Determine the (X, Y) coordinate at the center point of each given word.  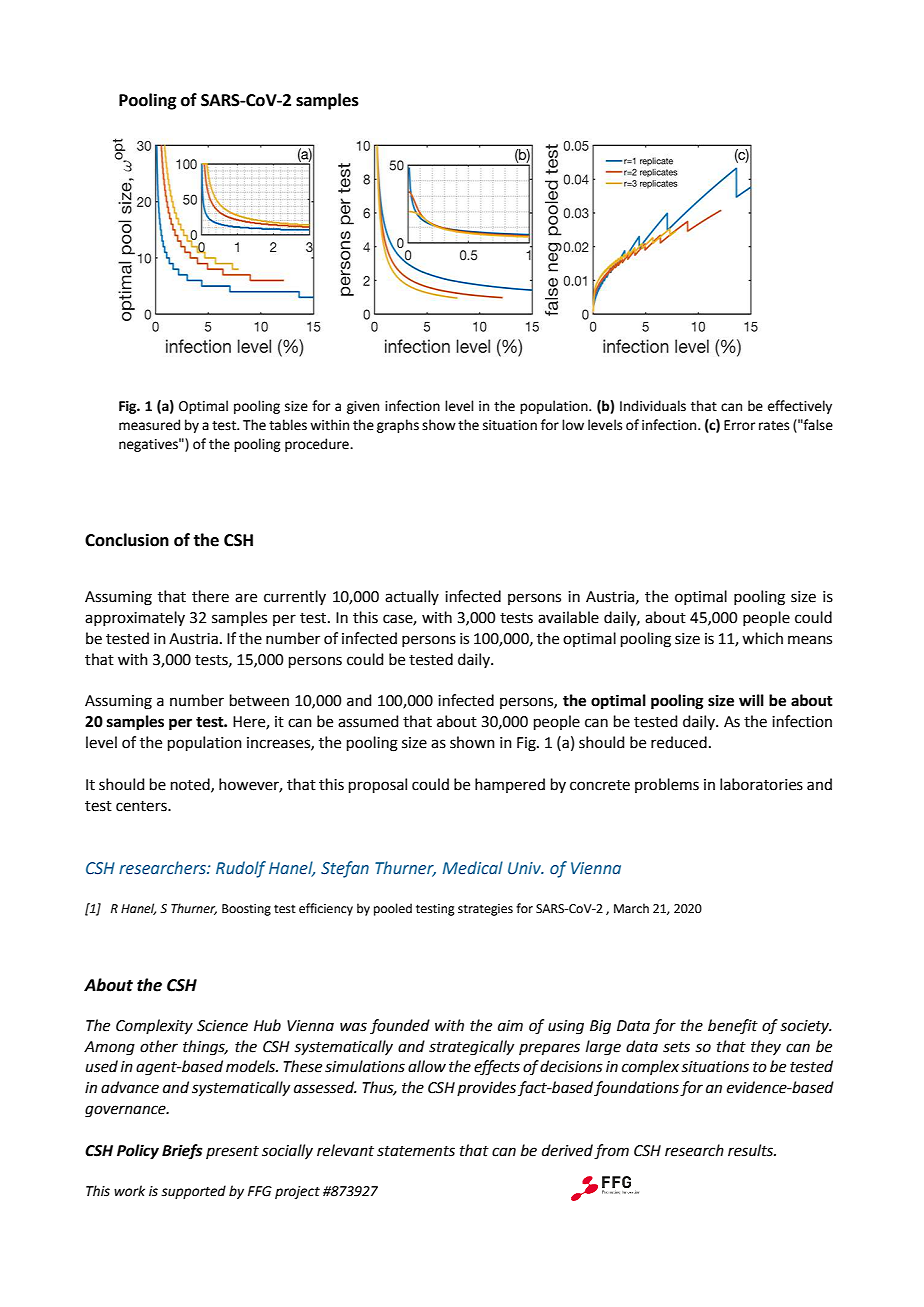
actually (412, 597)
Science (222, 1026)
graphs (398, 426)
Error (739, 425)
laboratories (761, 784)
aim (510, 1026)
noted (191, 785)
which (762, 638)
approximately (135, 618)
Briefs (182, 1151)
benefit (733, 1027)
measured (149, 425)
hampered (510, 785)
